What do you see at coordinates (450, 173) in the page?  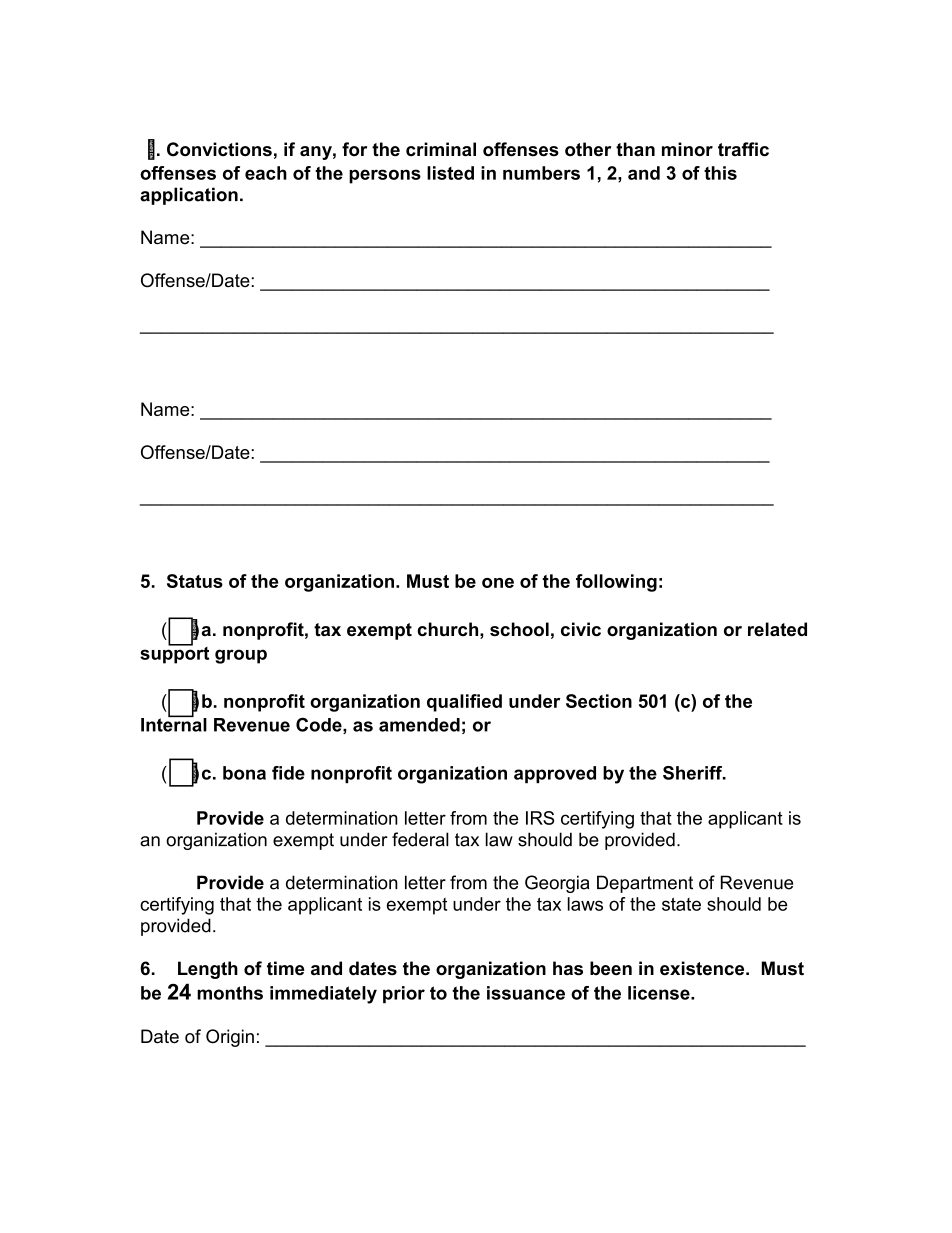 I see `listed` at bounding box center [450, 173].
